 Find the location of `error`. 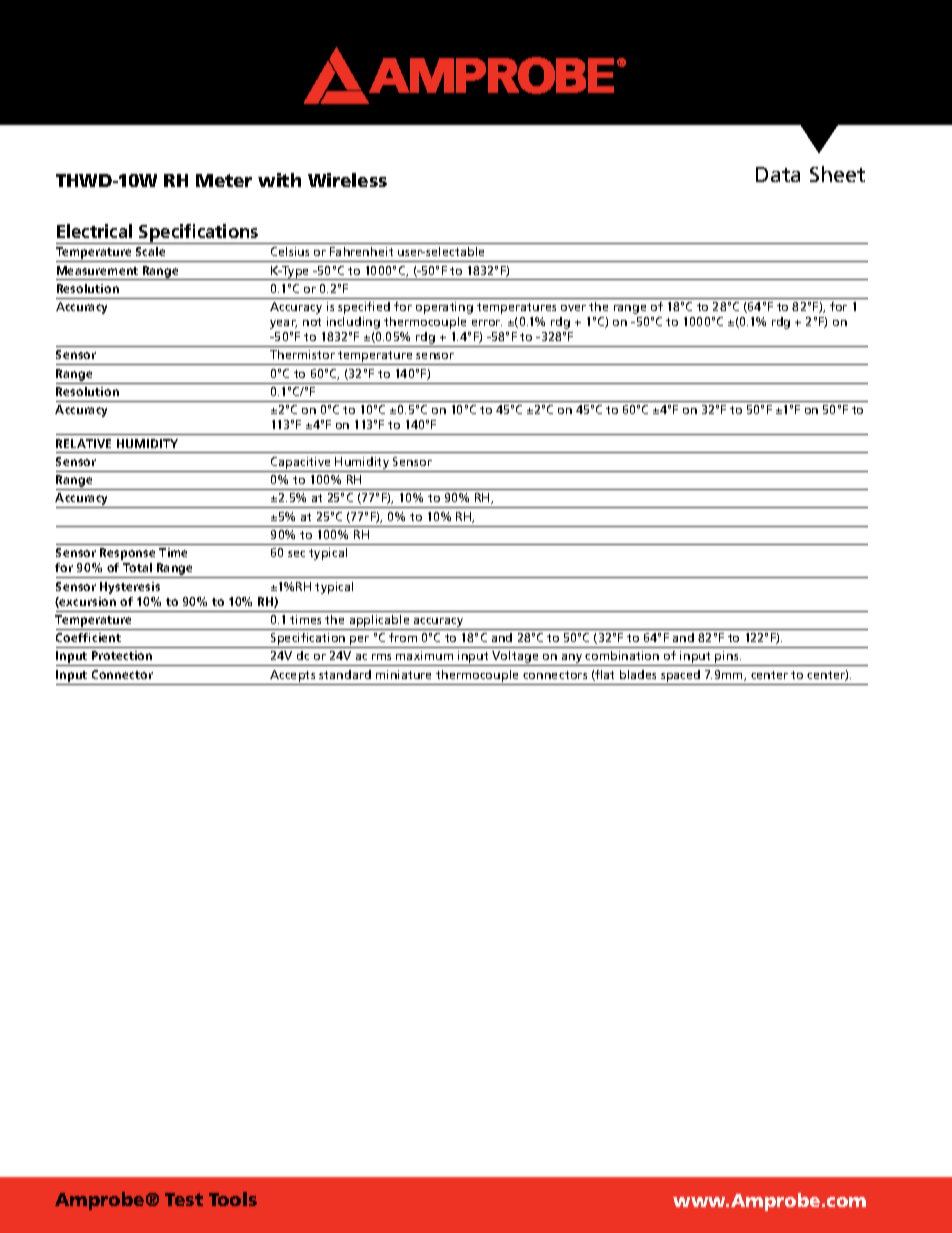

error is located at coordinates (487, 323).
